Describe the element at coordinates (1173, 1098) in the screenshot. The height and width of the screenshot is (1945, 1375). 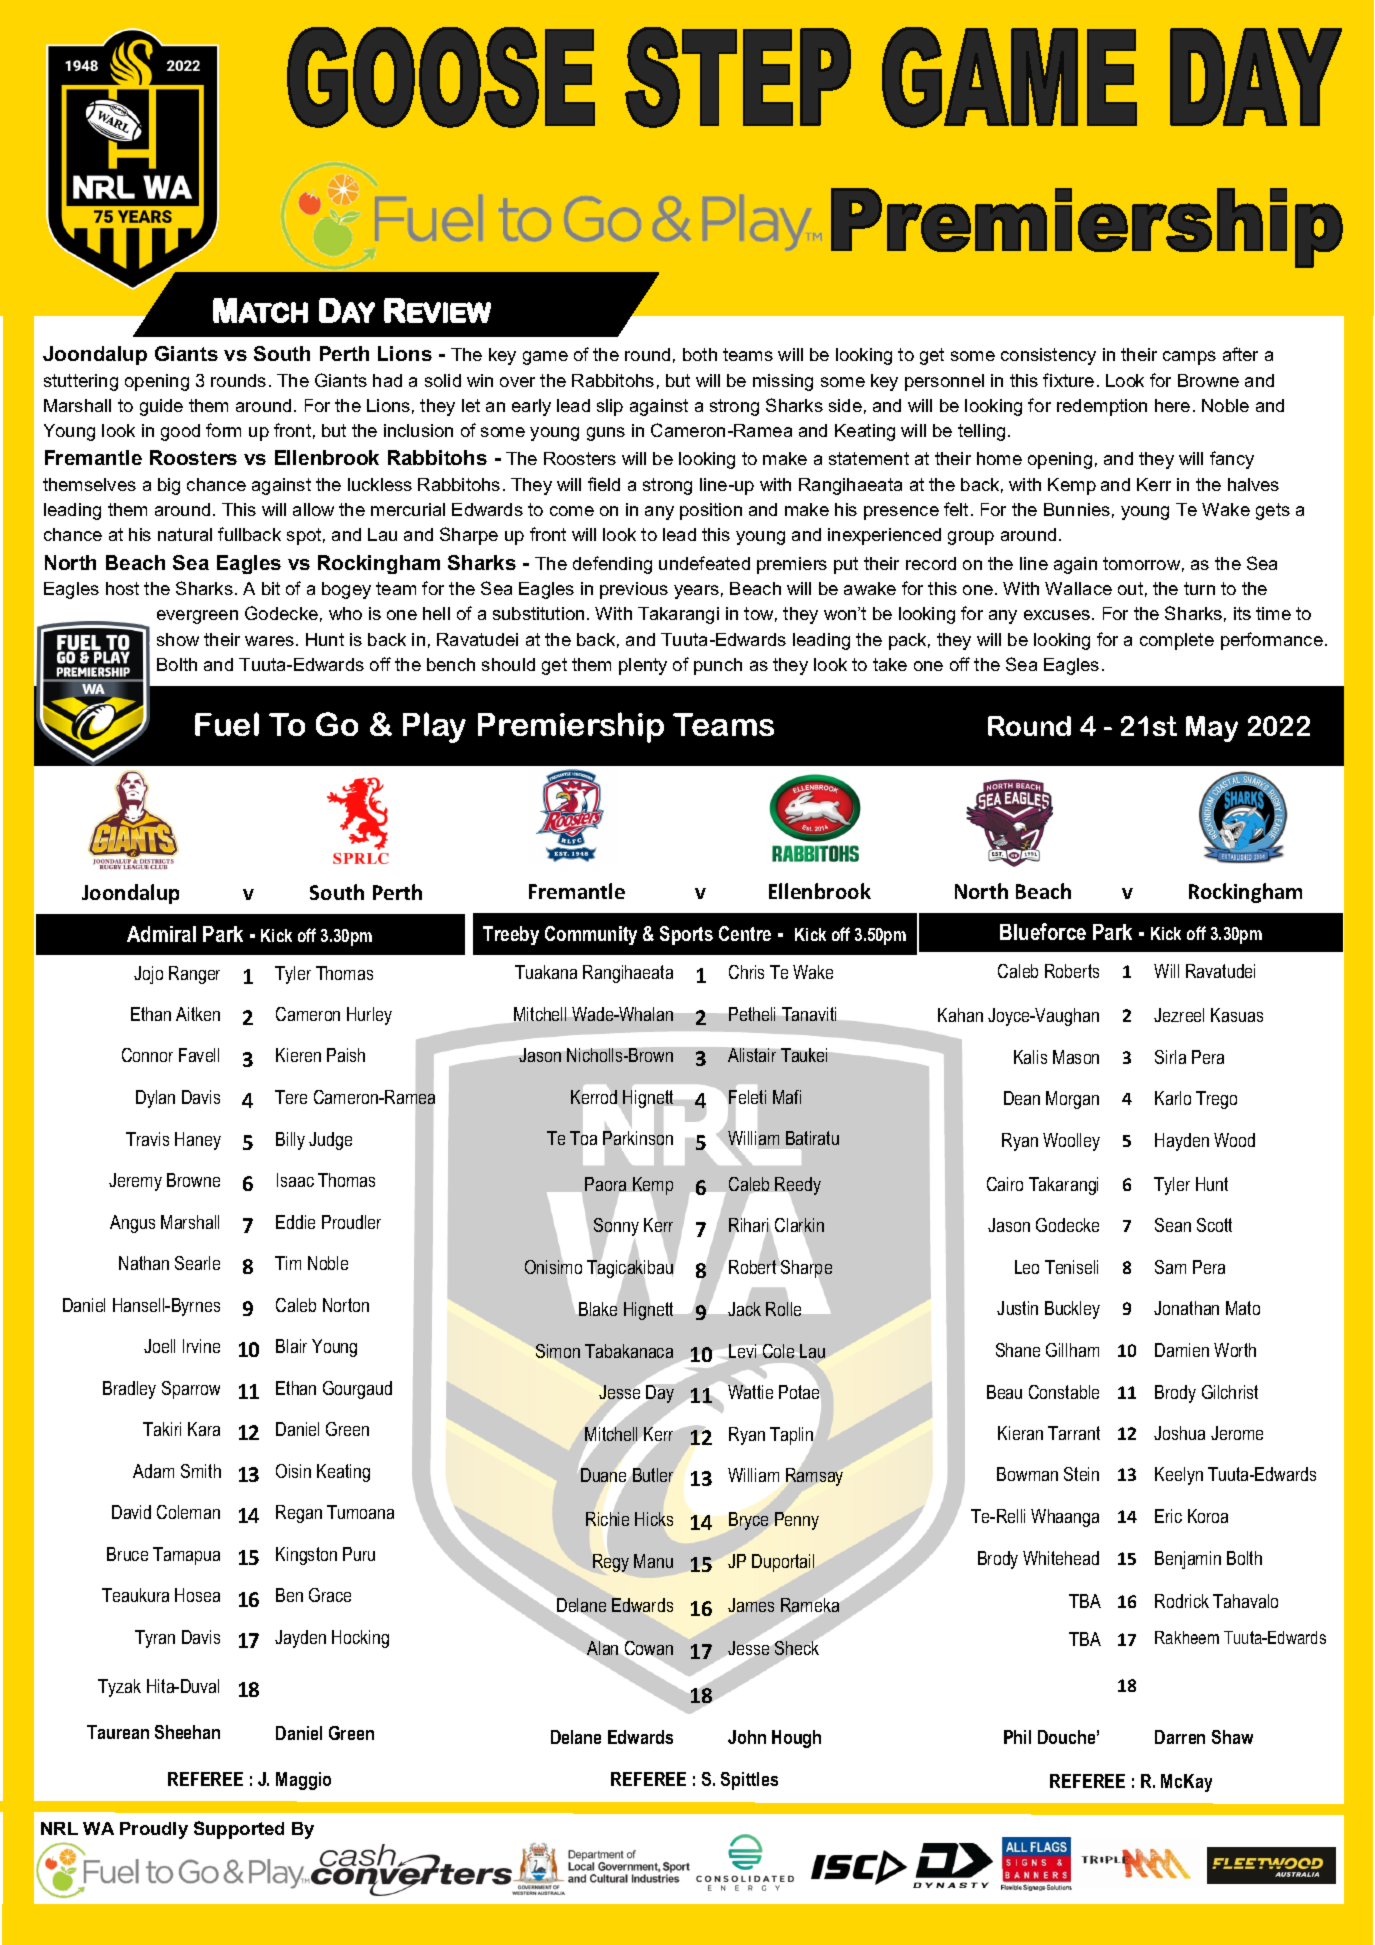
I see `Karlo` at that location.
